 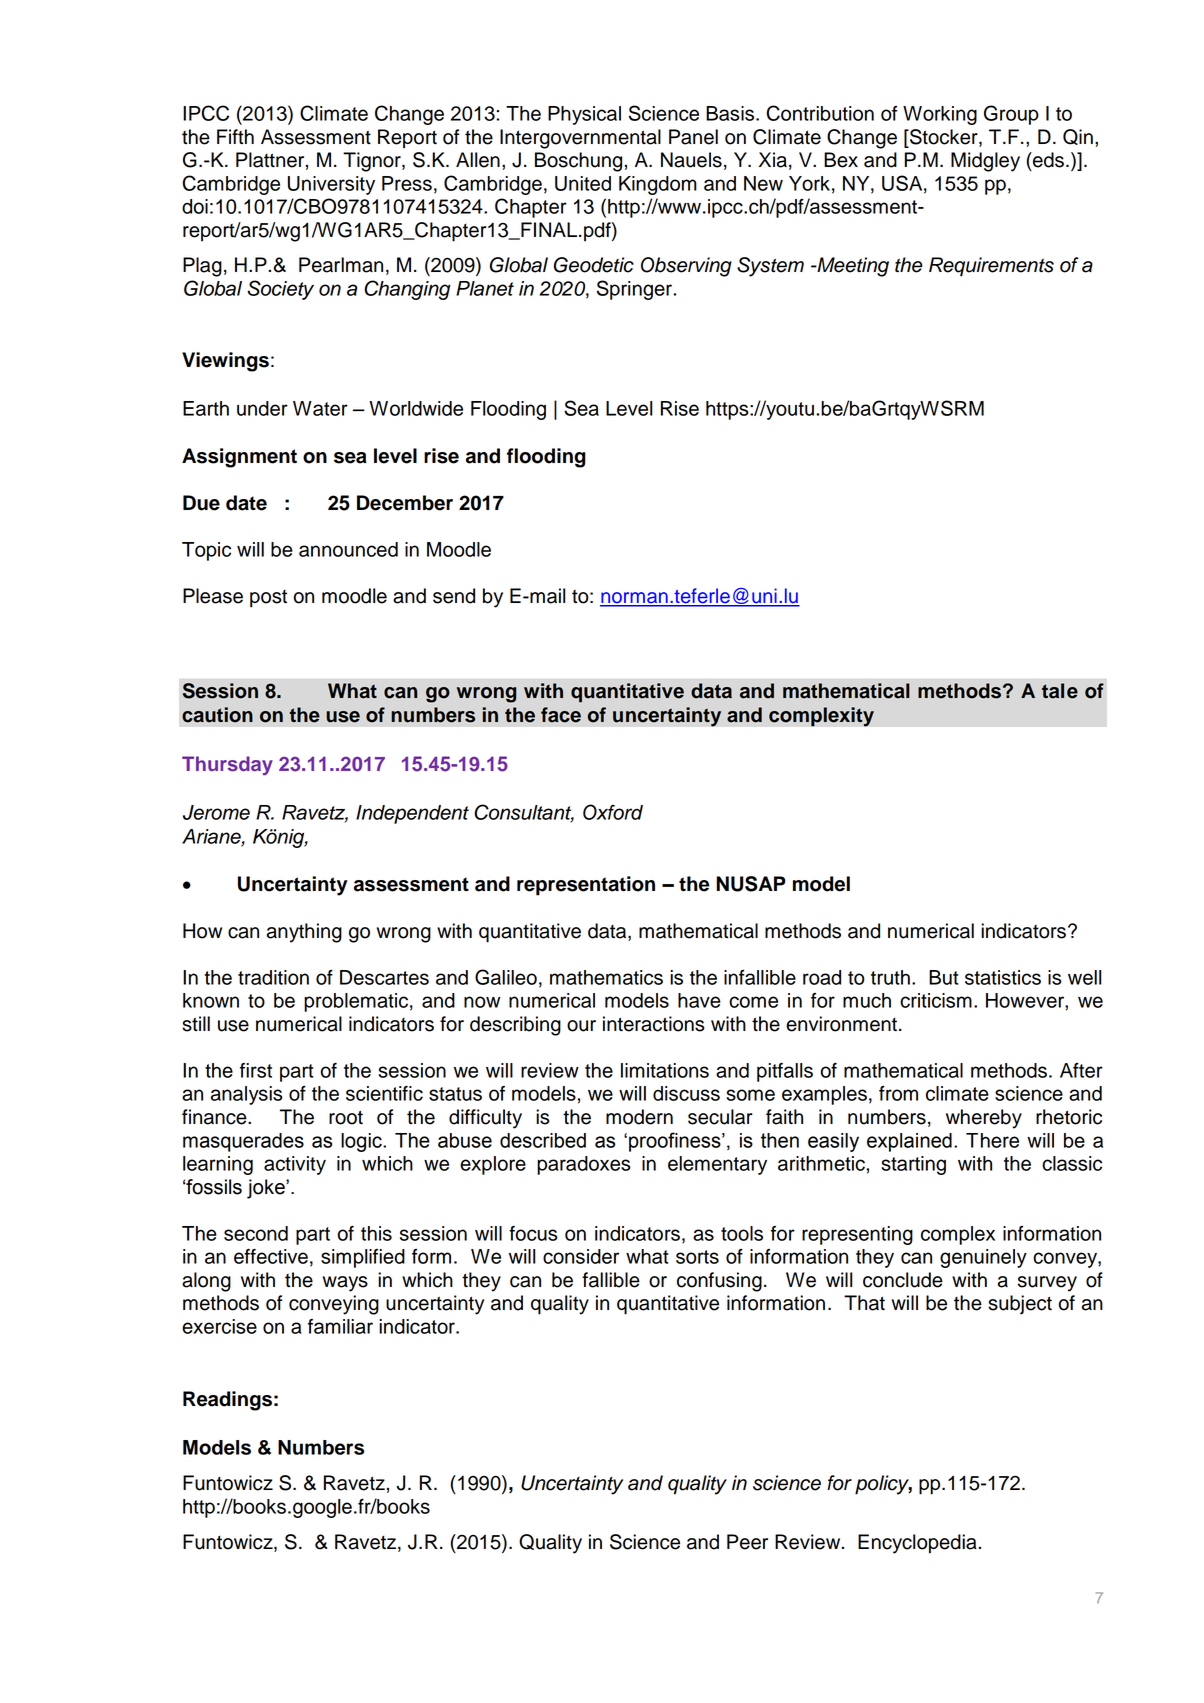 I want to click on familiar, so click(x=340, y=1326).
